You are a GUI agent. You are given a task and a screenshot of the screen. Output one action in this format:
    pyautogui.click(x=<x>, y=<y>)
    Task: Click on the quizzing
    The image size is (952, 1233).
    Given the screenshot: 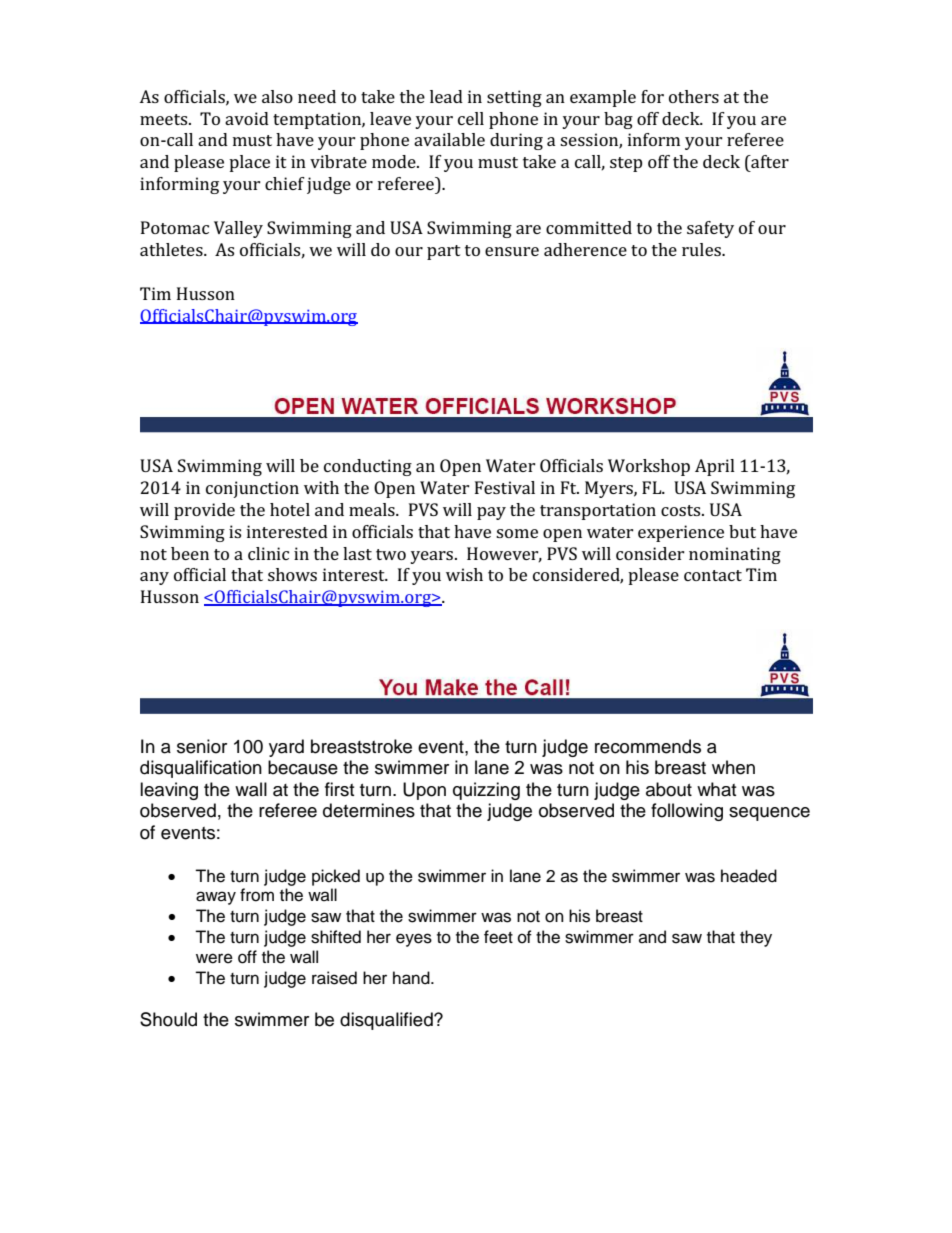 What is the action you would take?
    pyautogui.click(x=486, y=791)
